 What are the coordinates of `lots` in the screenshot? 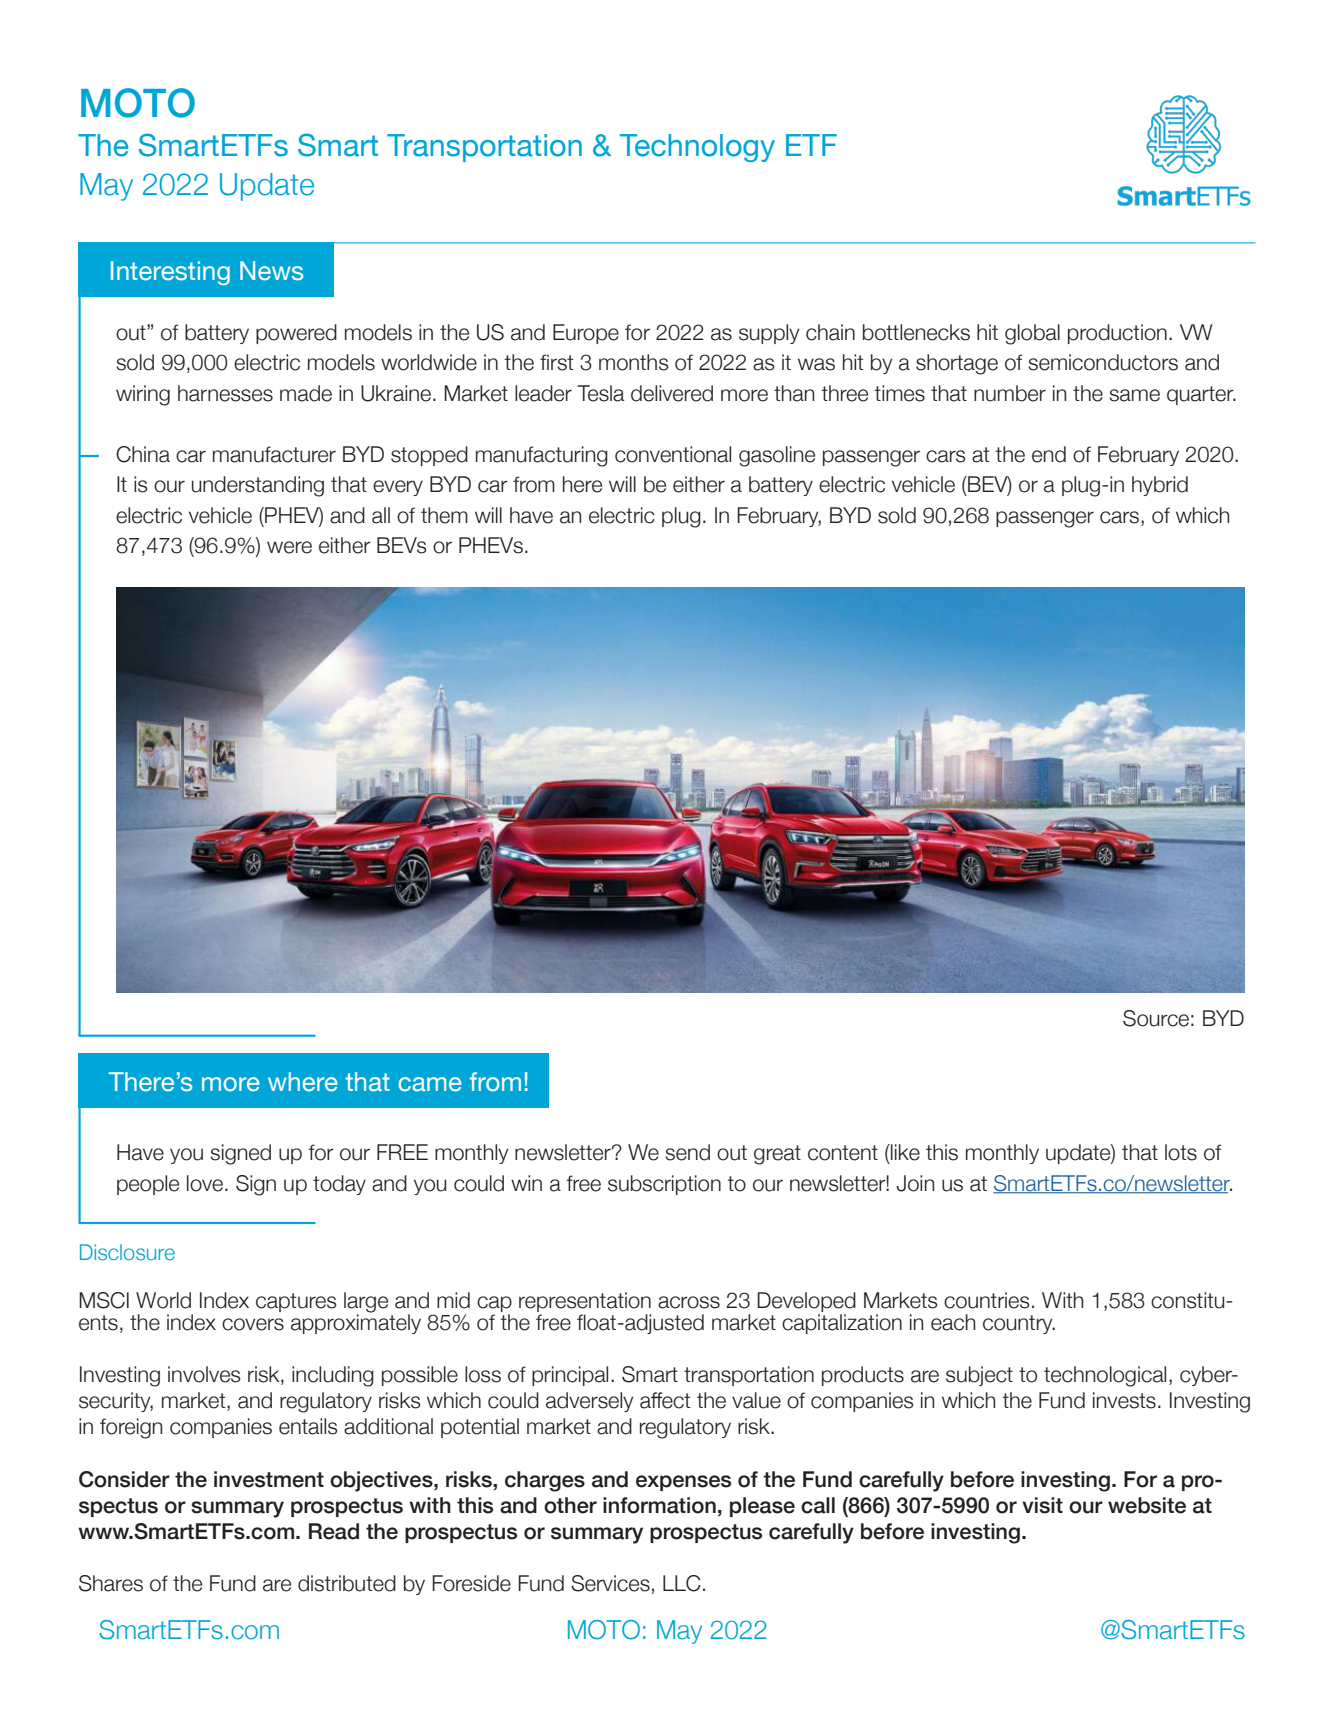 It's located at (1181, 1152).
